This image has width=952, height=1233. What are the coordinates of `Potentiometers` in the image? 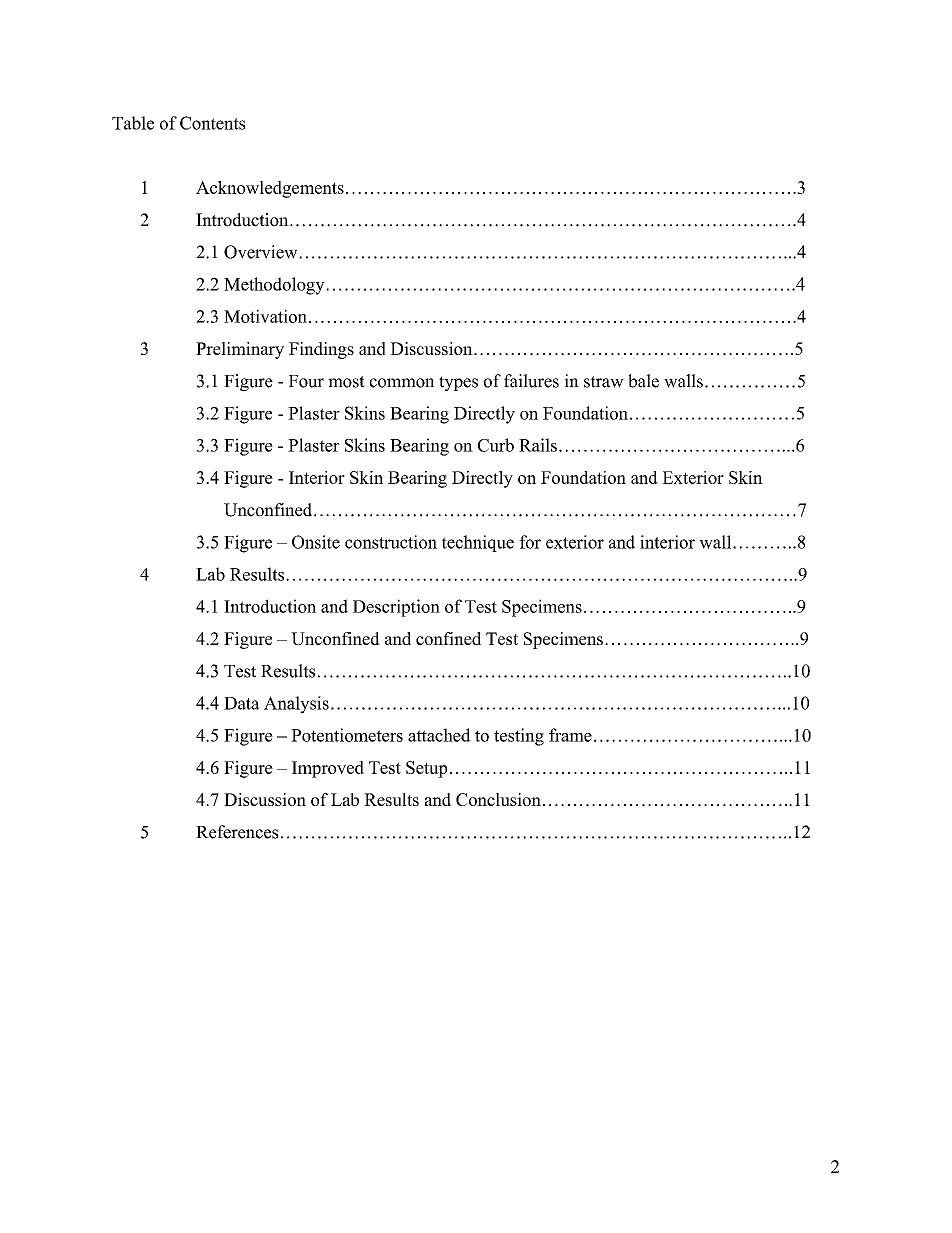 It's located at (347, 735).
